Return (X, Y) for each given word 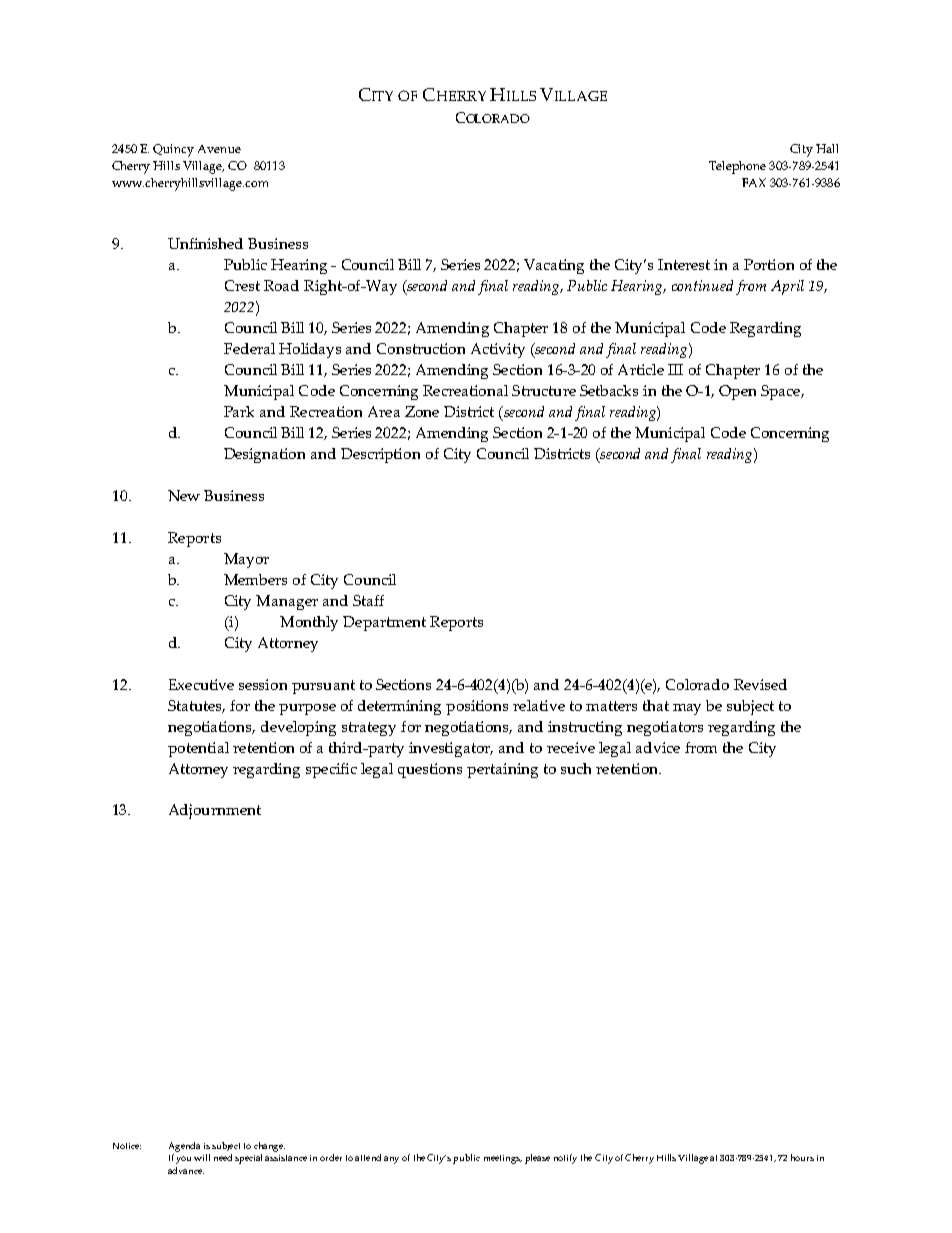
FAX (754, 182)
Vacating (554, 266)
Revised (760, 684)
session (263, 684)
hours (802, 1157)
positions (477, 707)
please (537, 1159)
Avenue (219, 149)
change (269, 1147)
